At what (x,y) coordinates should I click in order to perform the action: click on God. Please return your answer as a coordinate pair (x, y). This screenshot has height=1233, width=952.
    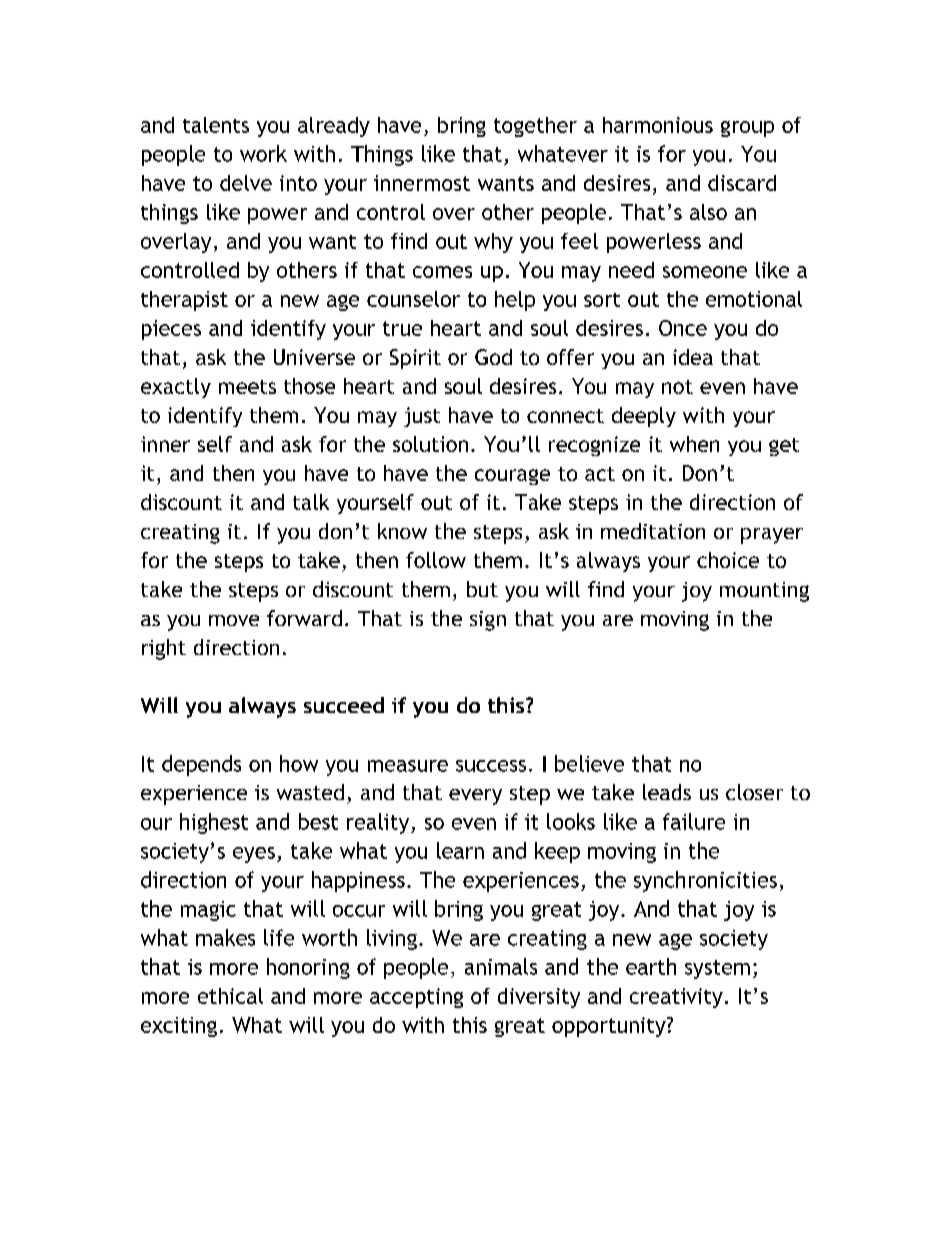
    Looking at the image, I should click on (493, 357).
